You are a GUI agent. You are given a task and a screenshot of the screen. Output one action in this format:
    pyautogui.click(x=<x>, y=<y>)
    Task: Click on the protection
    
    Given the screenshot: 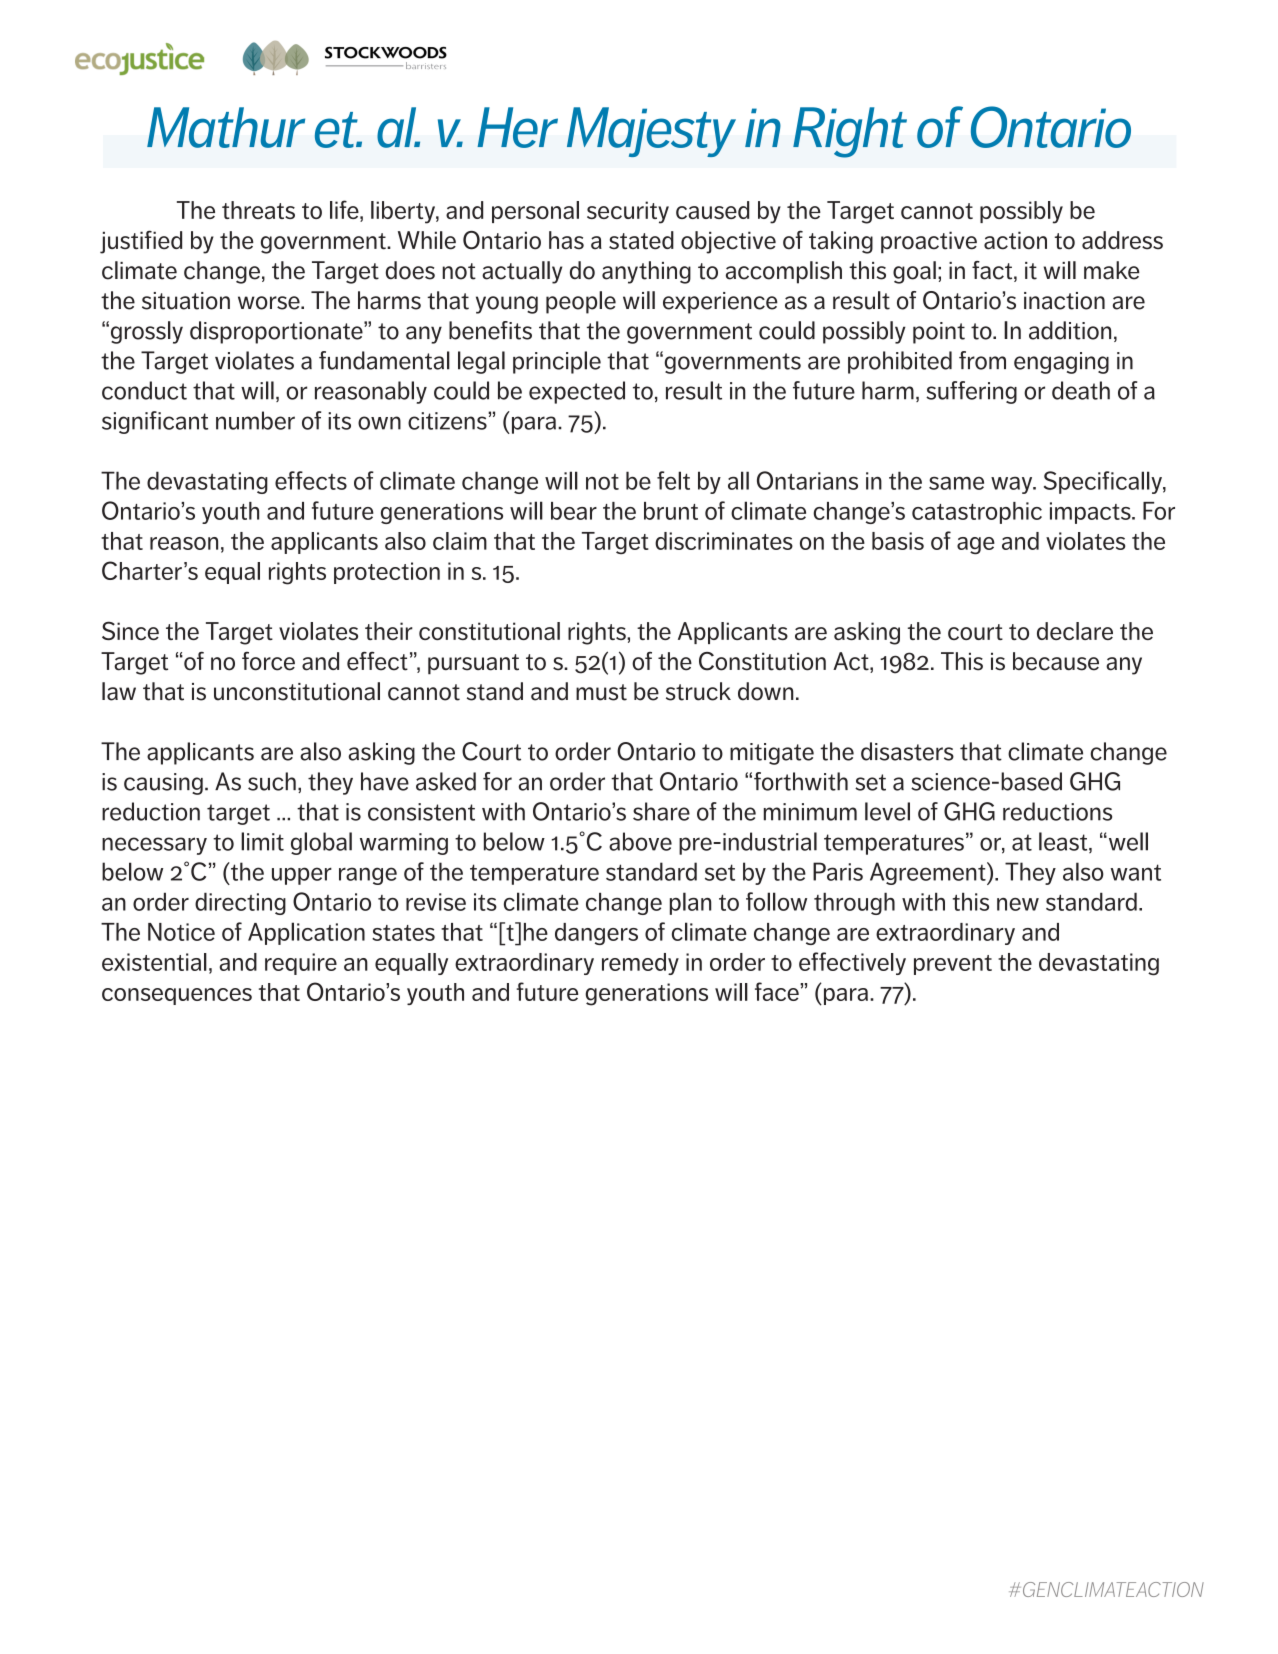 What is the action you would take?
    pyautogui.click(x=387, y=573)
